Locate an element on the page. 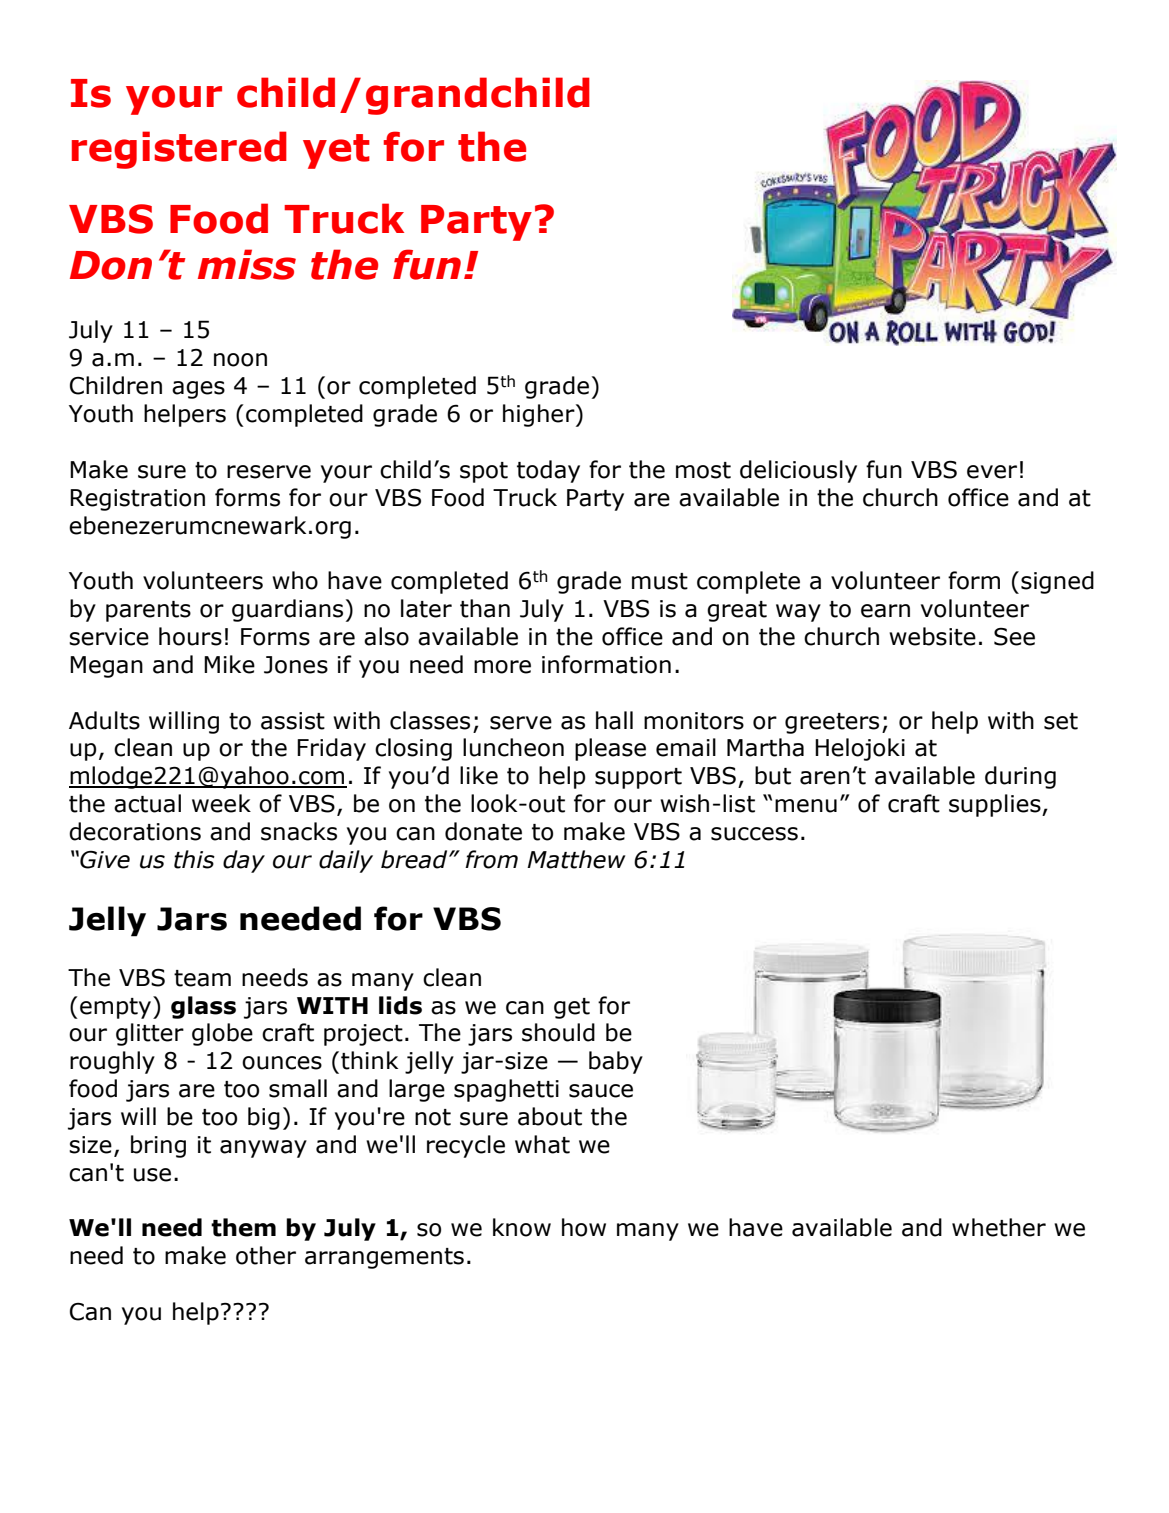 Image resolution: width=1169 pixels, height=1513 pixels. yet is located at coordinates (336, 151).
